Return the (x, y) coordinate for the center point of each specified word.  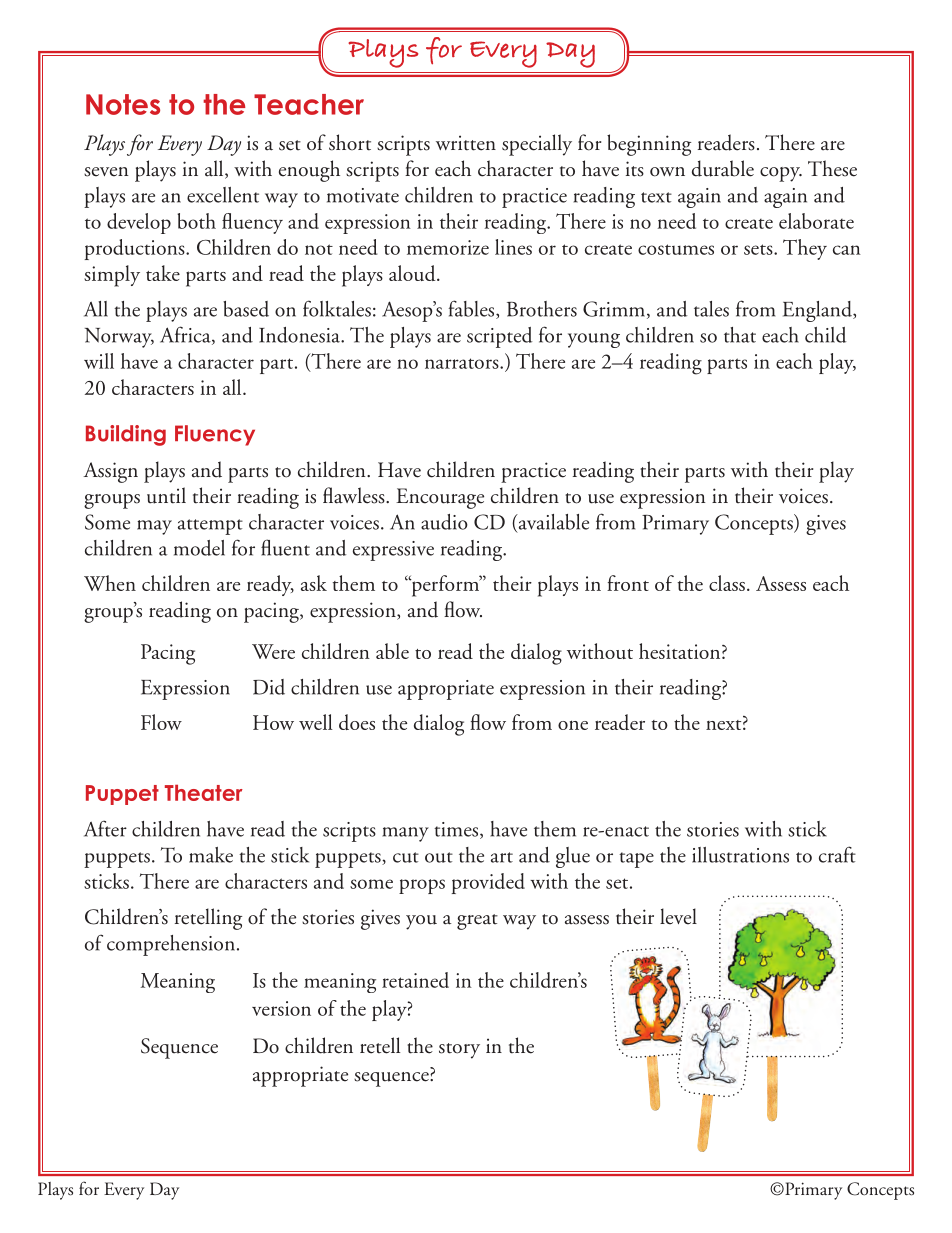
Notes (123, 104)
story (459, 1051)
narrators (463, 363)
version (281, 1008)
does (357, 722)
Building (126, 435)
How (273, 722)
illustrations (740, 855)
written (466, 143)
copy (781, 174)
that (740, 335)
